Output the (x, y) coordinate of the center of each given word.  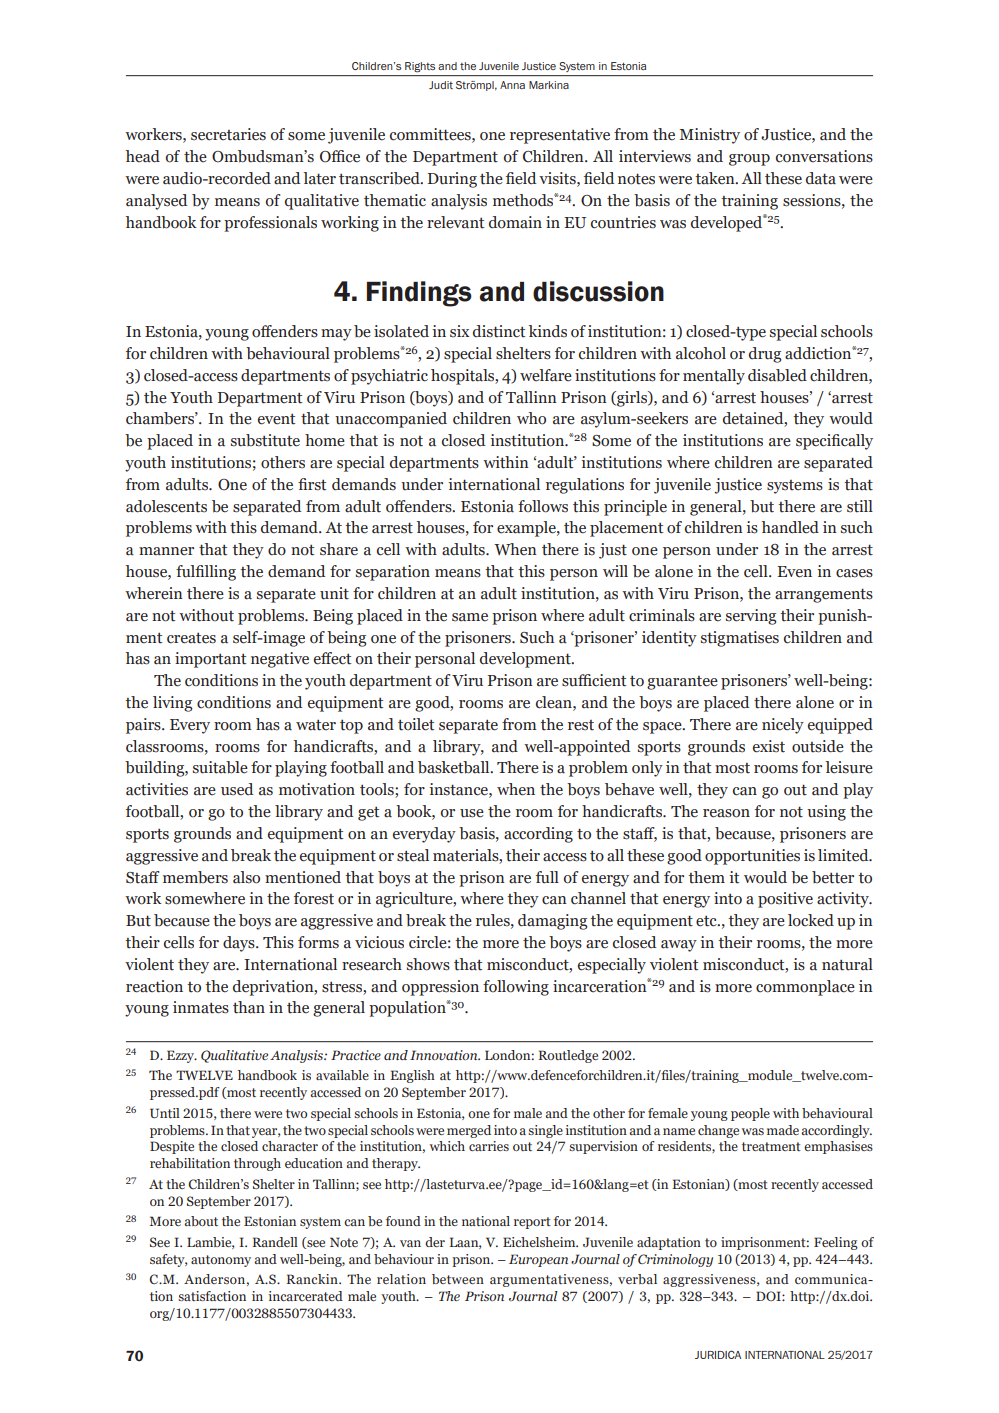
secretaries (228, 134)
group (749, 160)
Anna (512, 85)
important (210, 660)
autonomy (221, 1261)
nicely (783, 726)
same (470, 617)
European (538, 1260)
